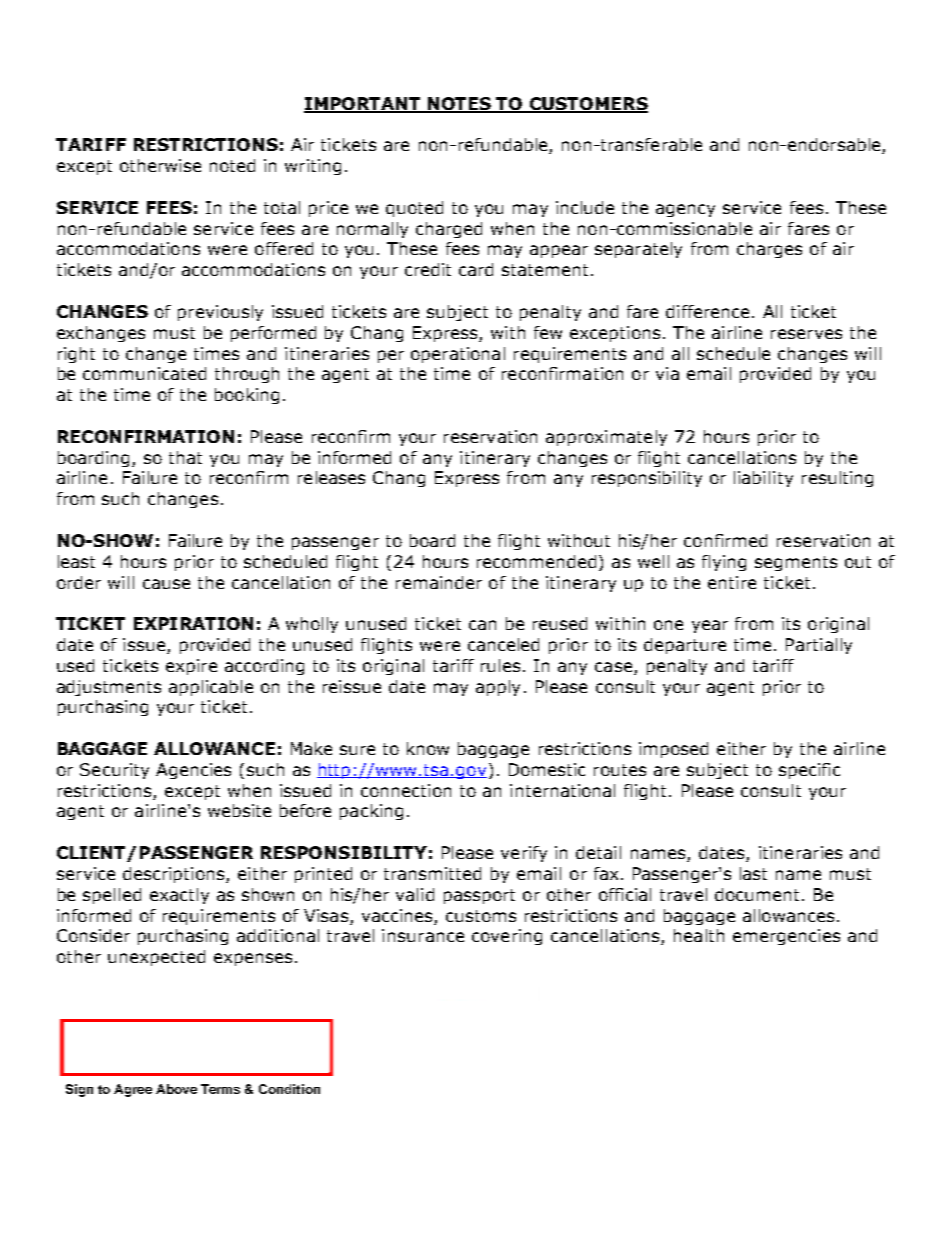 Image resolution: width=952 pixels, height=1233 pixels. I want to click on liability, so click(763, 479).
